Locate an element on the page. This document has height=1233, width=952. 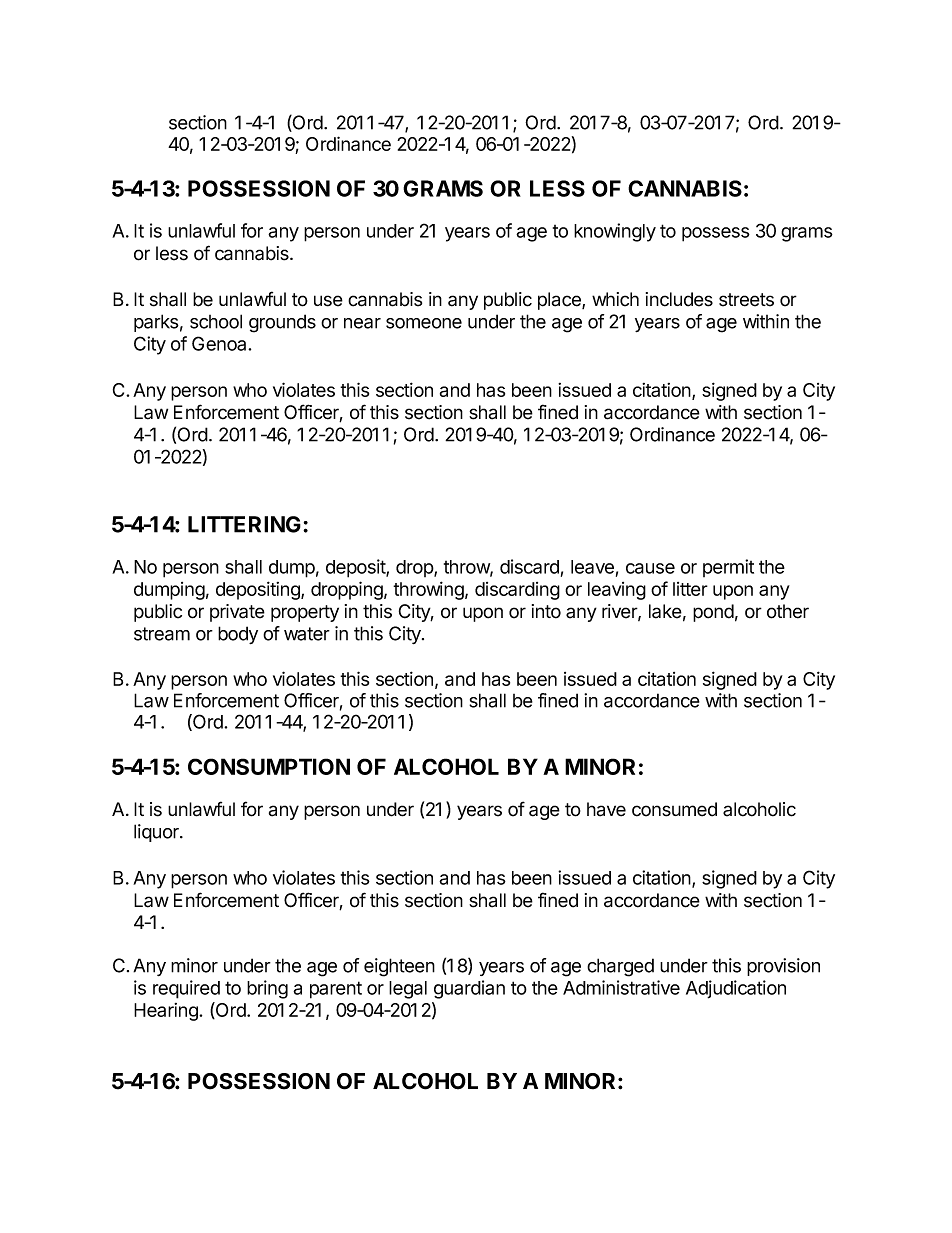
includes is located at coordinates (679, 299).
